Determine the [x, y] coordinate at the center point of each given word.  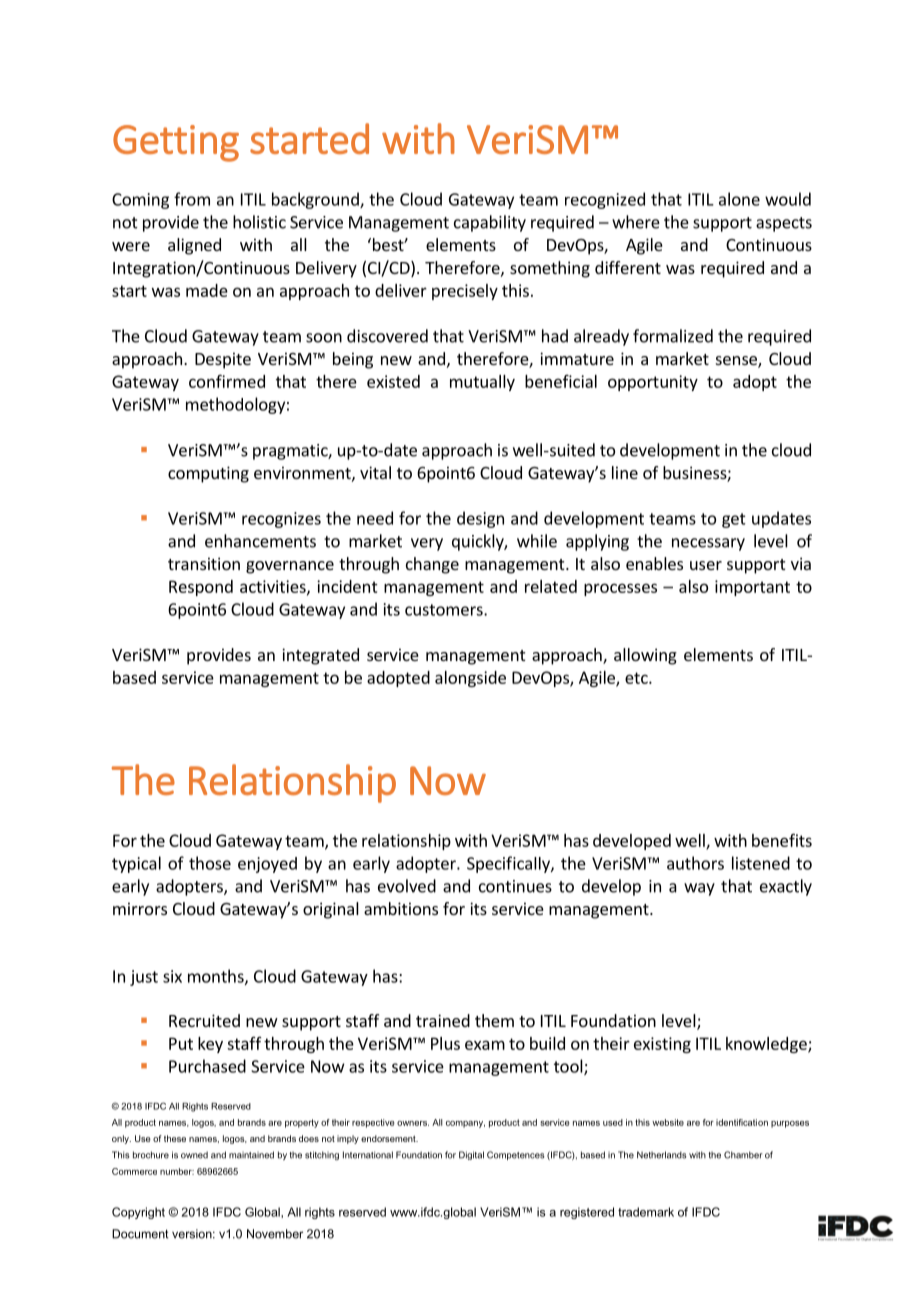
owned [194, 1155]
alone [739, 199]
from [192, 199]
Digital [471, 1155]
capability [490, 223]
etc [637, 678]
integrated [320, 656]
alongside [470, 679]
